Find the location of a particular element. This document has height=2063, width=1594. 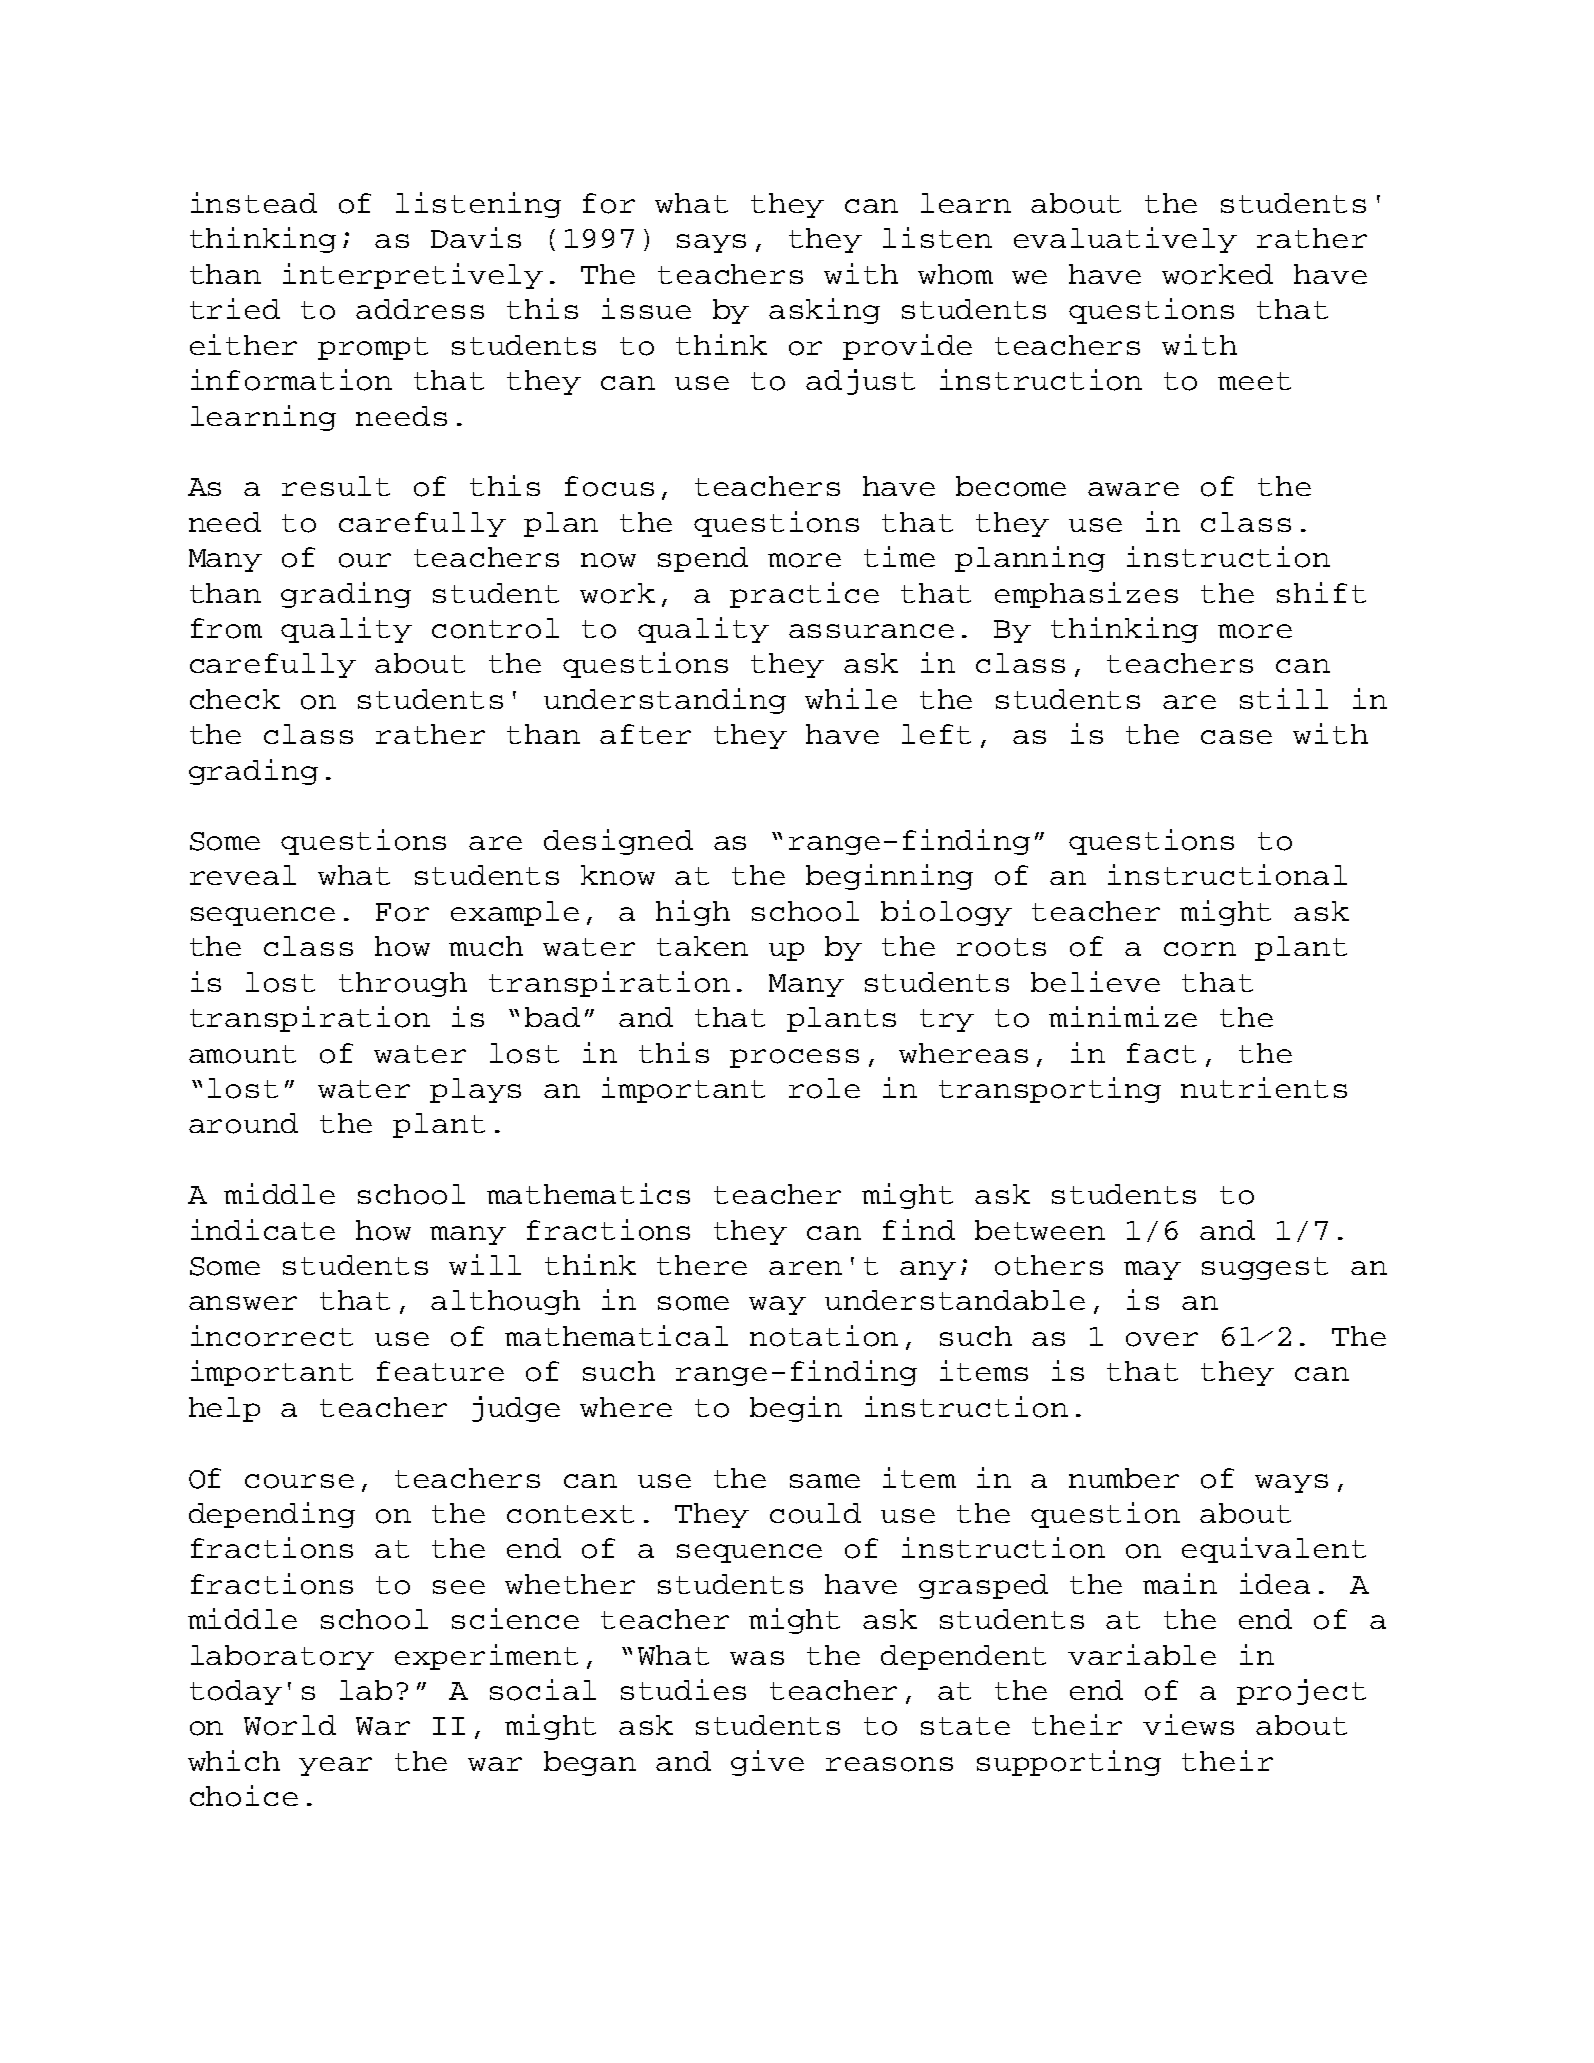

same is located at coordinates (825, 1481).
